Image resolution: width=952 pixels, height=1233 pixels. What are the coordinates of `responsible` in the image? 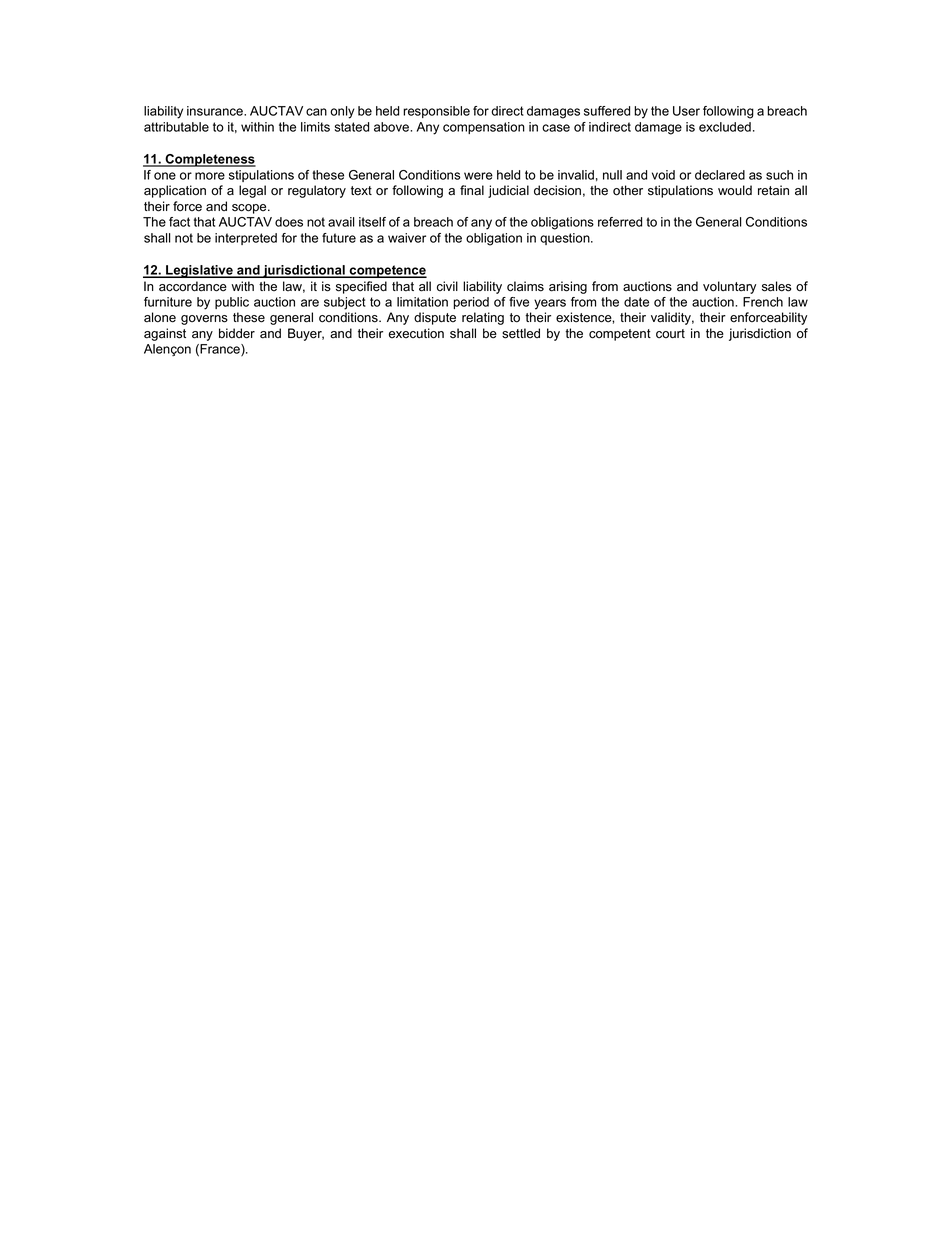 It's located at (436, 112).
